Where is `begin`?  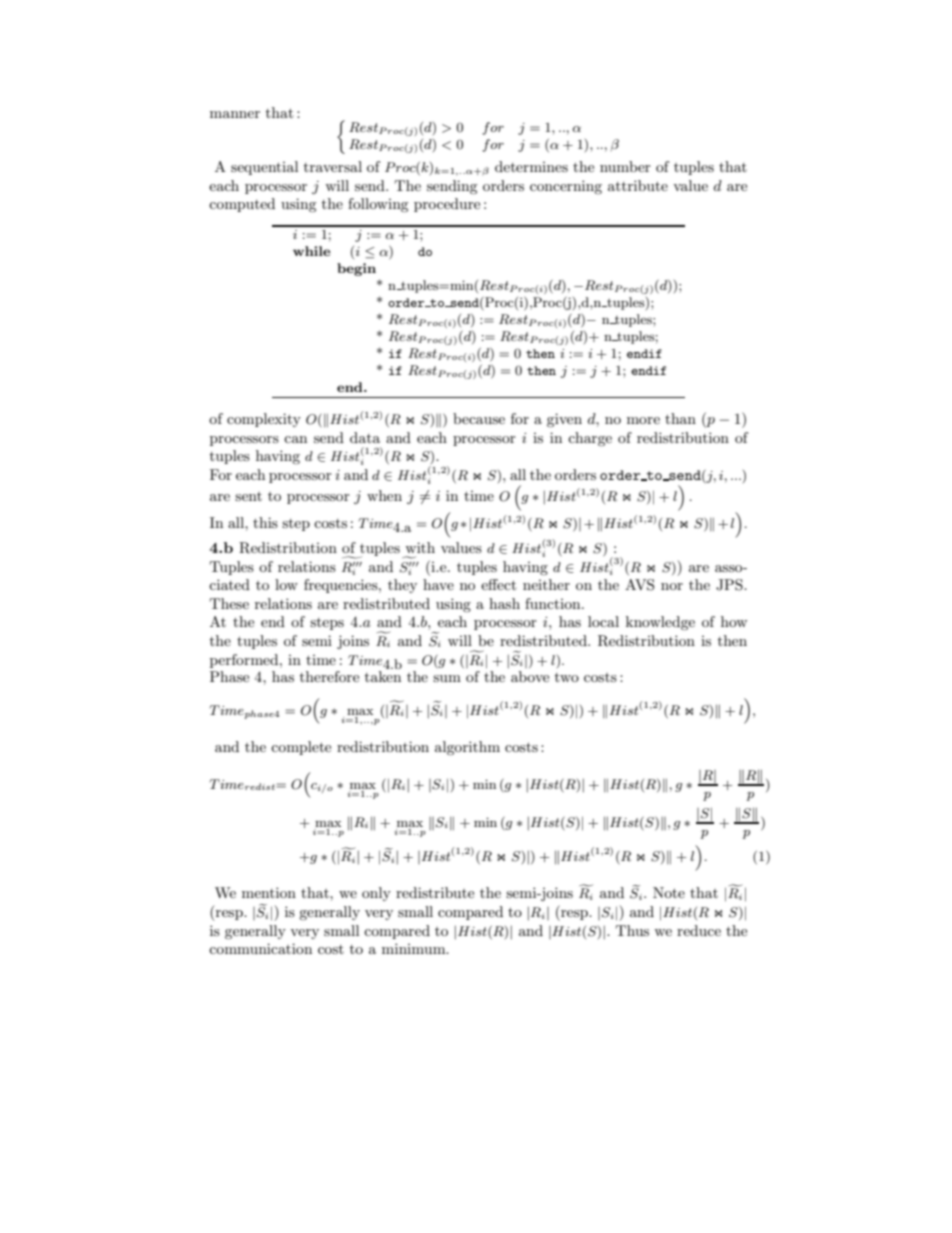
begin is located at coordinates (356, 269).
